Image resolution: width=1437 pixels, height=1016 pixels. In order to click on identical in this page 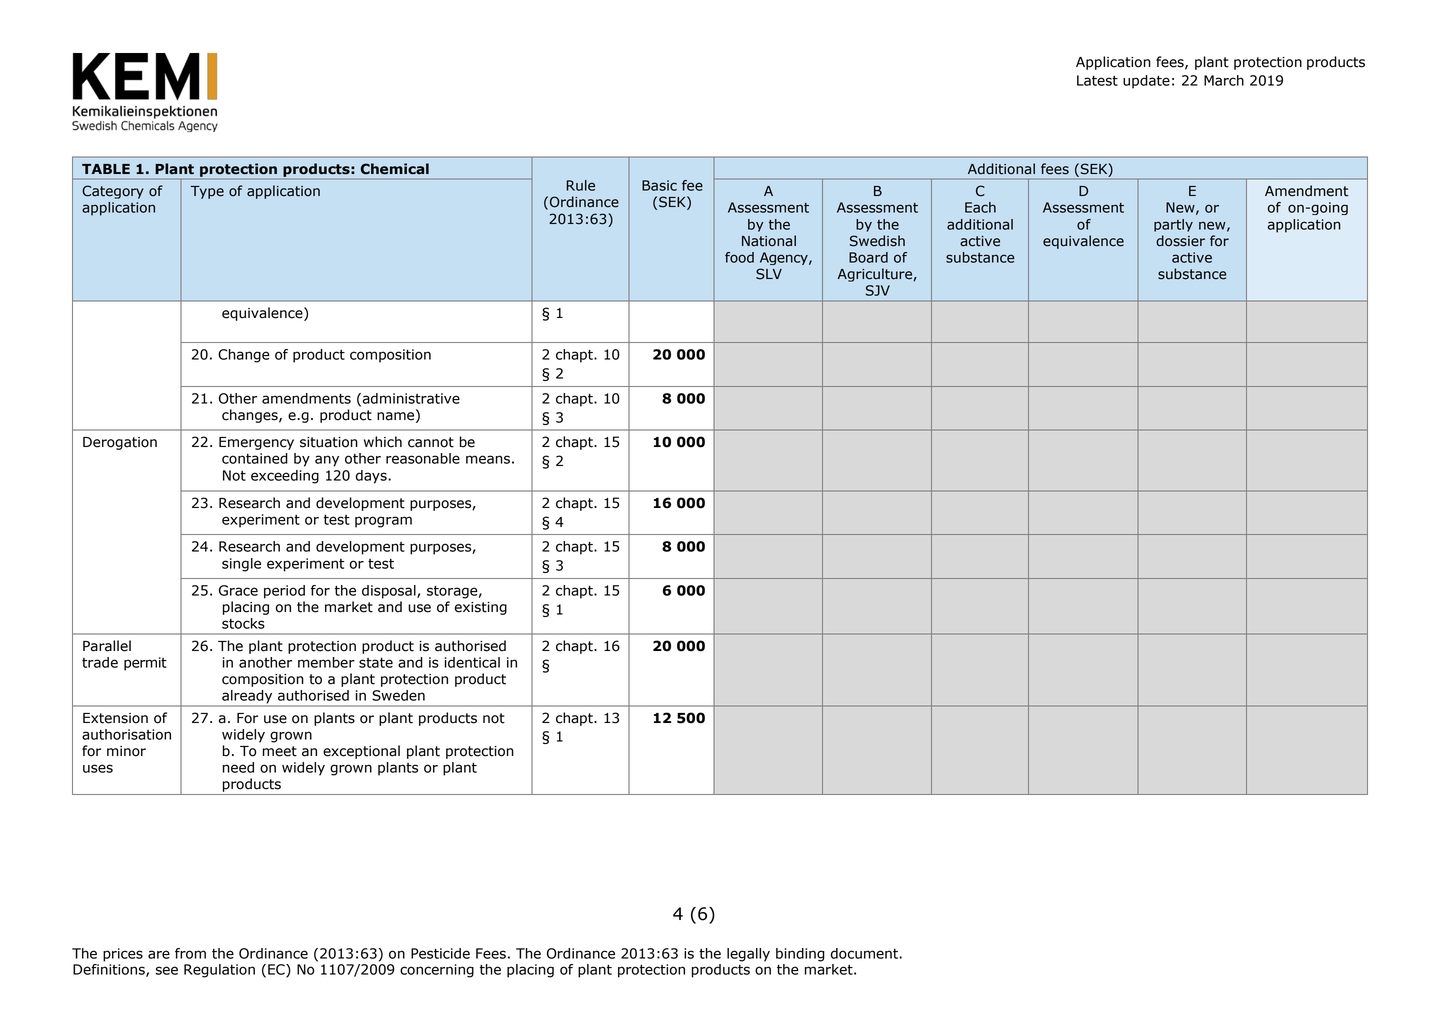, I will do `click(472, 662)`.
